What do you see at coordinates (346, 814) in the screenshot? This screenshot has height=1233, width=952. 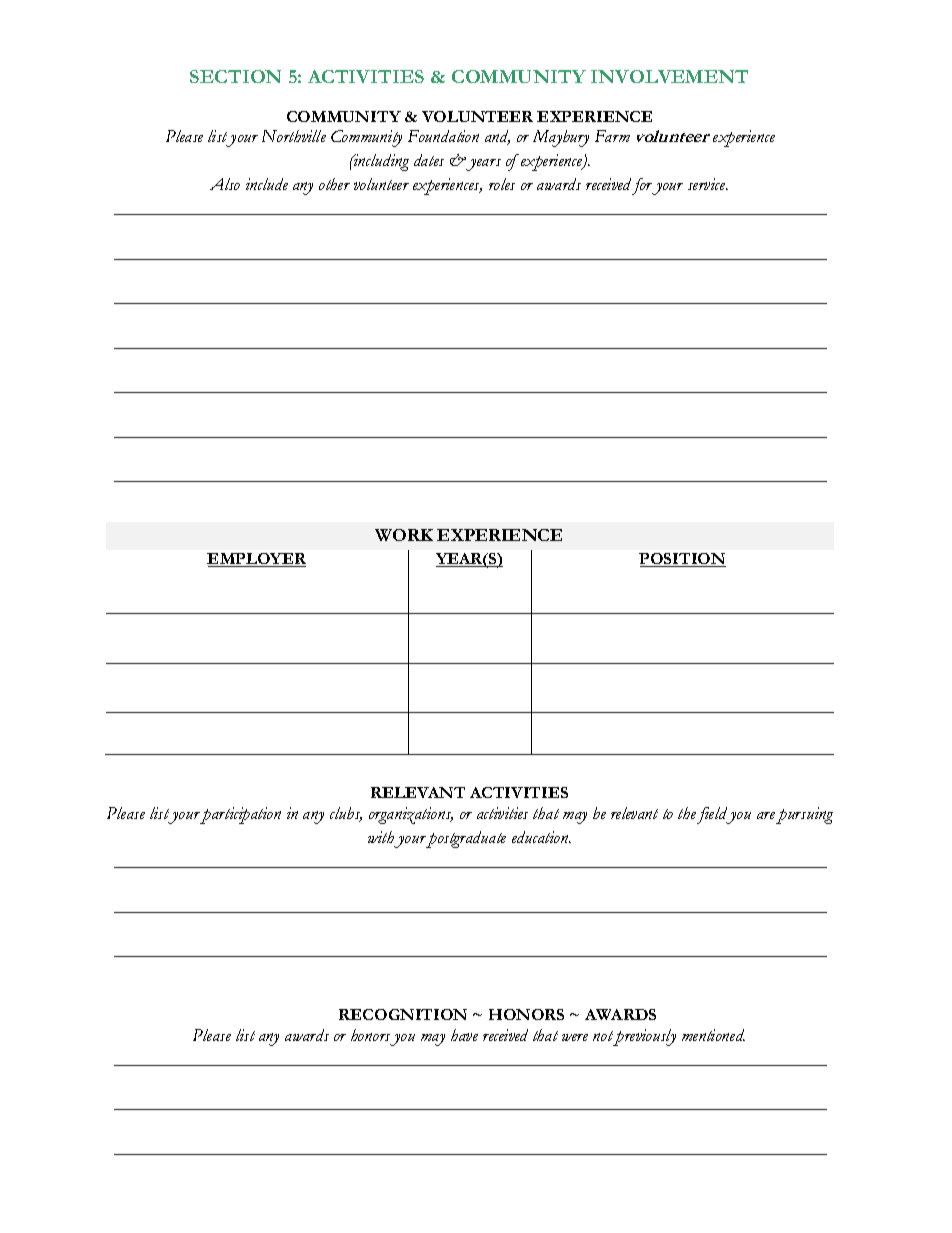 I see `clubs` at bounding box center [346, 814].
